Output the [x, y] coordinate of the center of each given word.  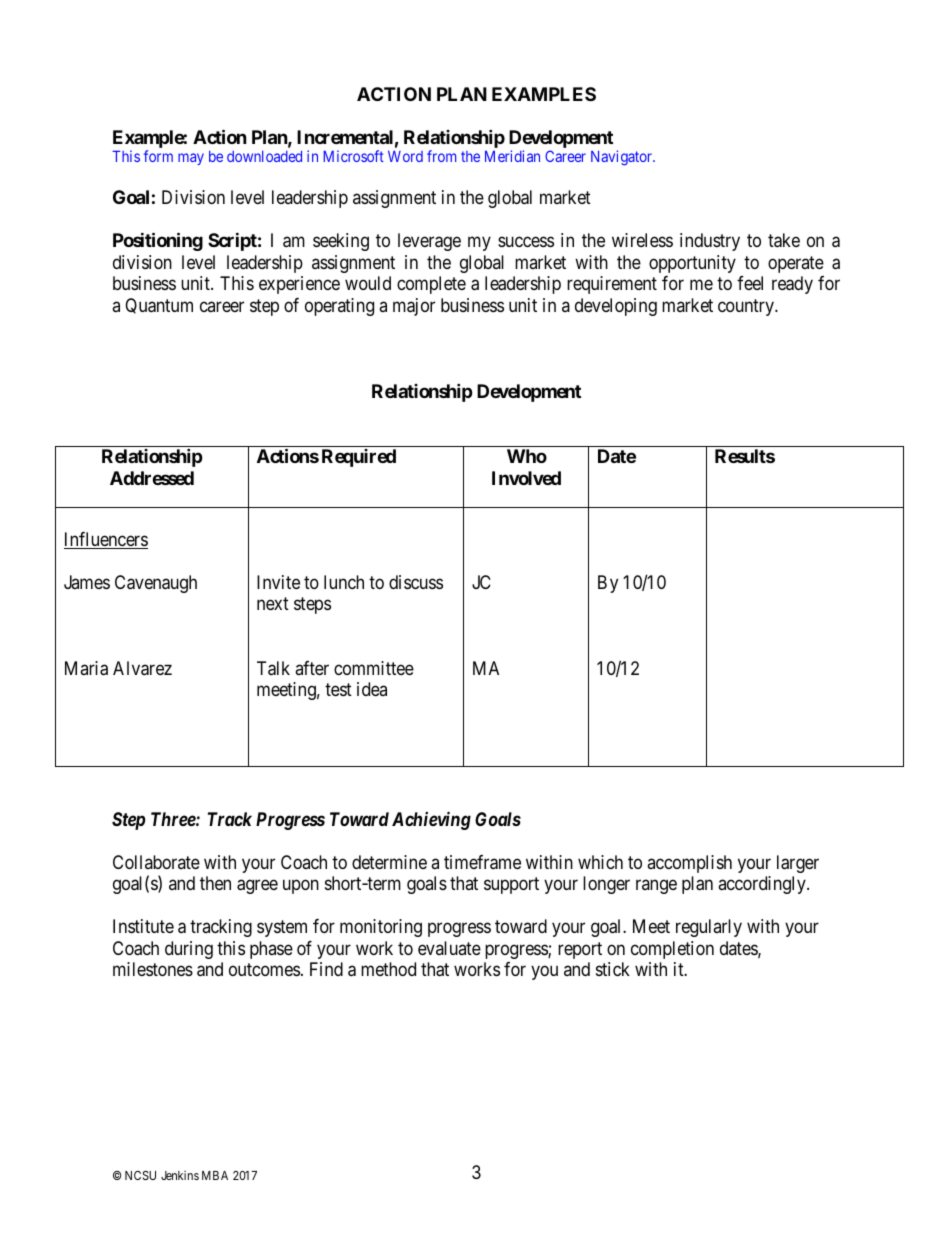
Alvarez [142, 668]
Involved [526, 478]
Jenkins [180, 1175]
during [189, 950]
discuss [416, 582]
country [747, 307]
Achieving [431, 820]
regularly [709, 928]
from [441, 156]
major [414, 307]
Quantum [159, 306]
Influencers [106, 540]
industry [710, 242]
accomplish [689, 864]
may [191, 159]
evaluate [449, 948]
